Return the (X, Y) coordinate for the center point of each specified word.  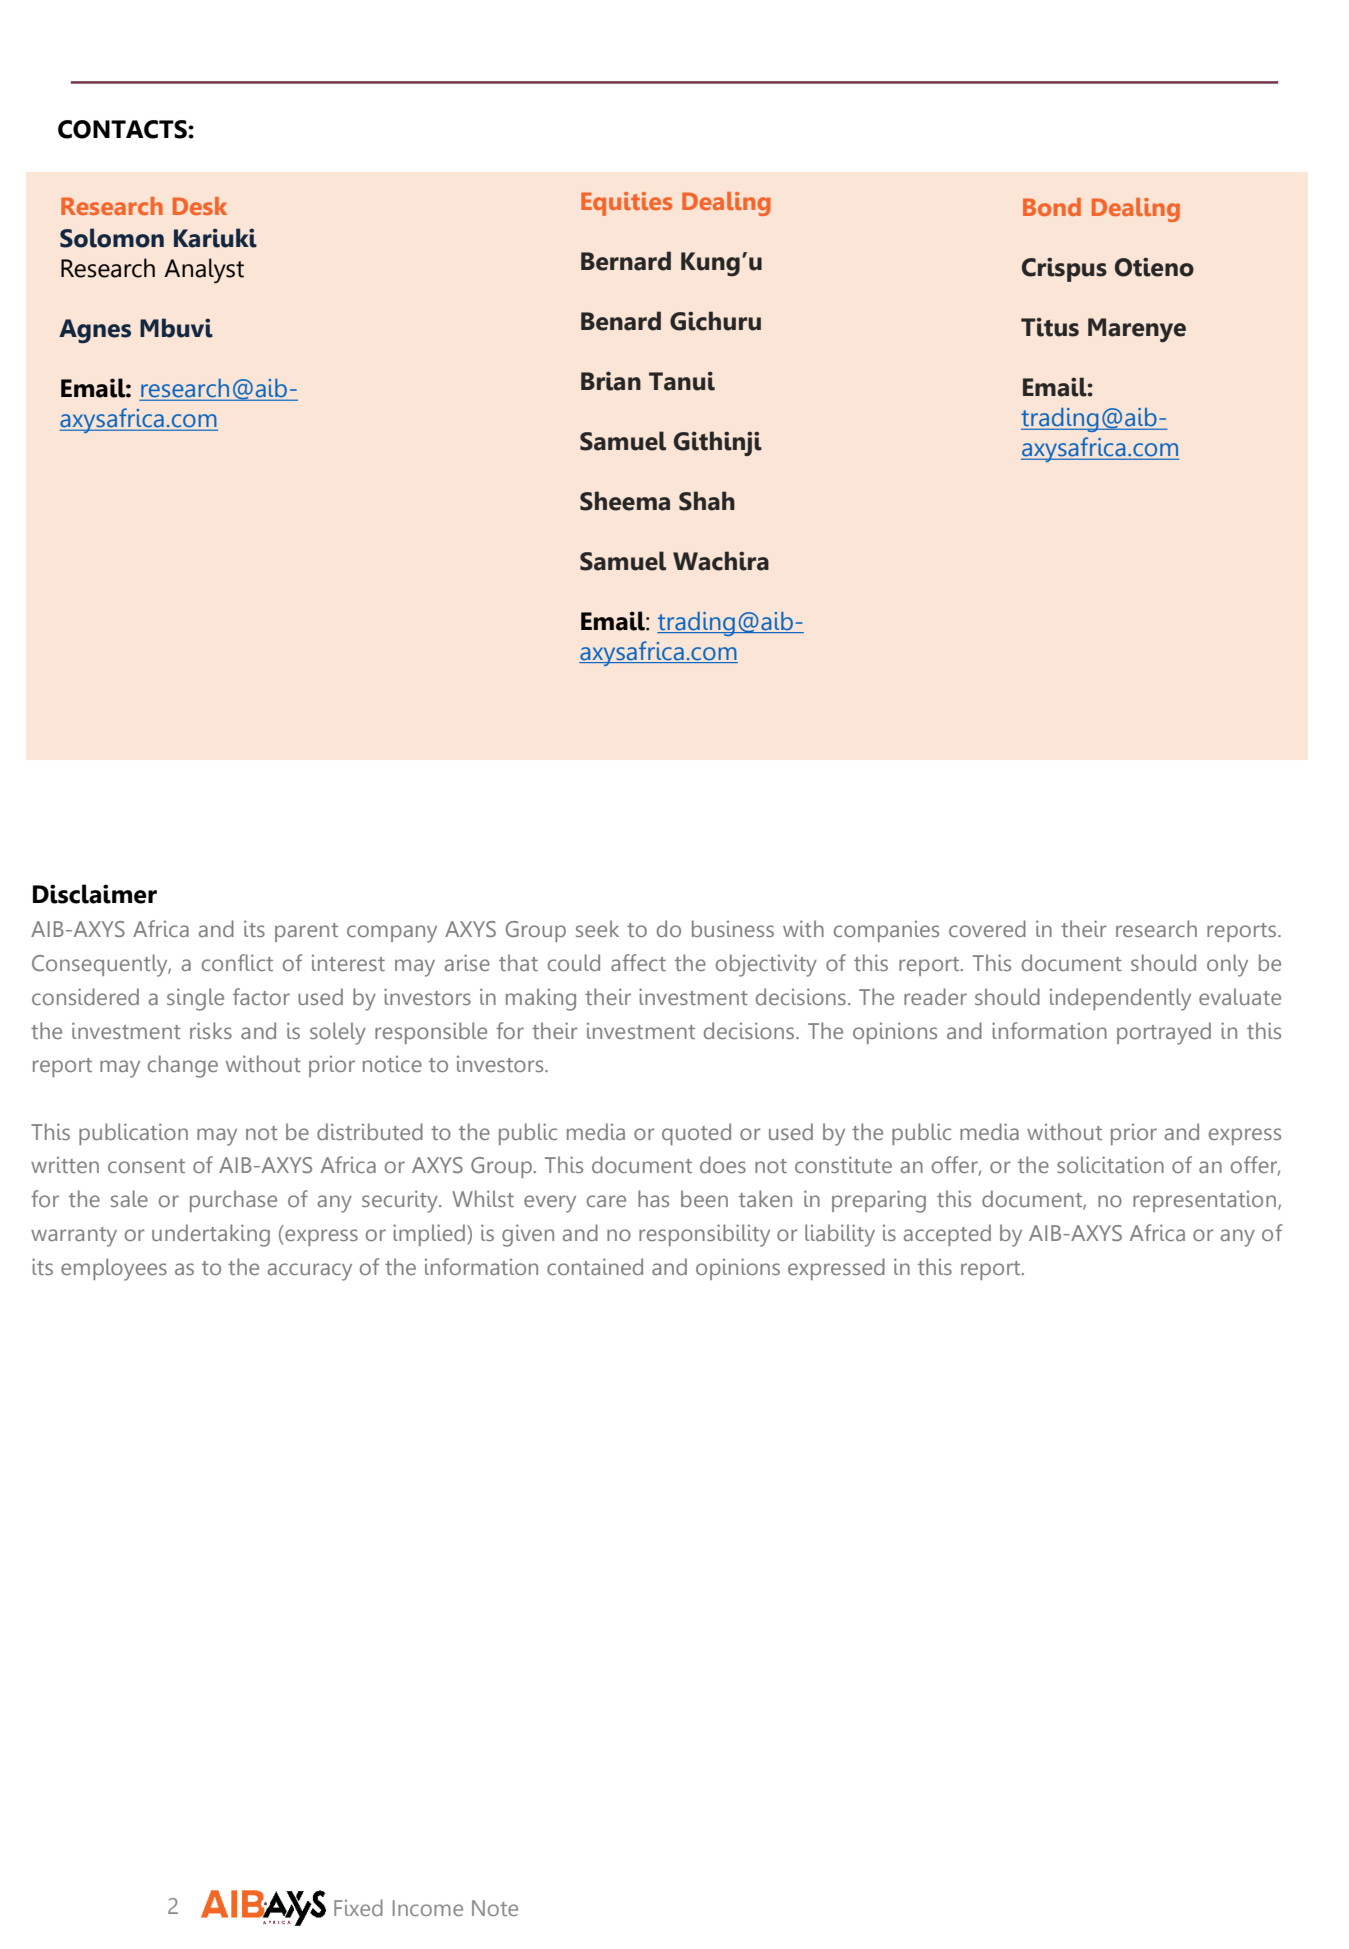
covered (987, 928)
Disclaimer (95, 894)
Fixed (358, 1907)
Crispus (1064, 269)
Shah (707, 501)
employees (114, 1269)
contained (595, 1266)
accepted (947, 1235)
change (183, 1066)
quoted (696, 1134)
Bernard (626, 261)
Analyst (204, 271)
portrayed (1164, 1033)
